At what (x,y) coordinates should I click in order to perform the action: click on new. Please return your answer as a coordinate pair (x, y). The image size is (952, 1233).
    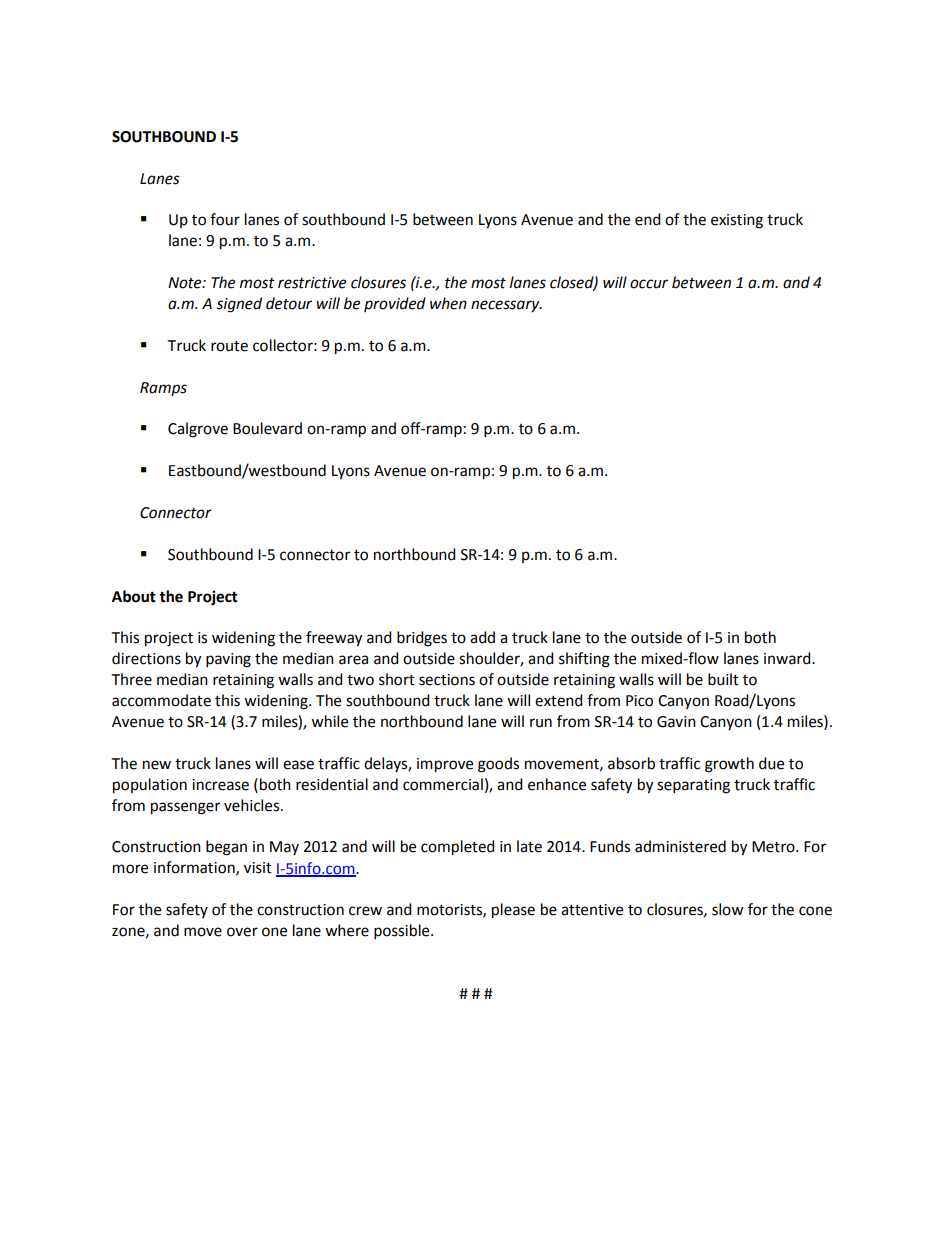
    Looking at the image, I should click on (157, 765).
